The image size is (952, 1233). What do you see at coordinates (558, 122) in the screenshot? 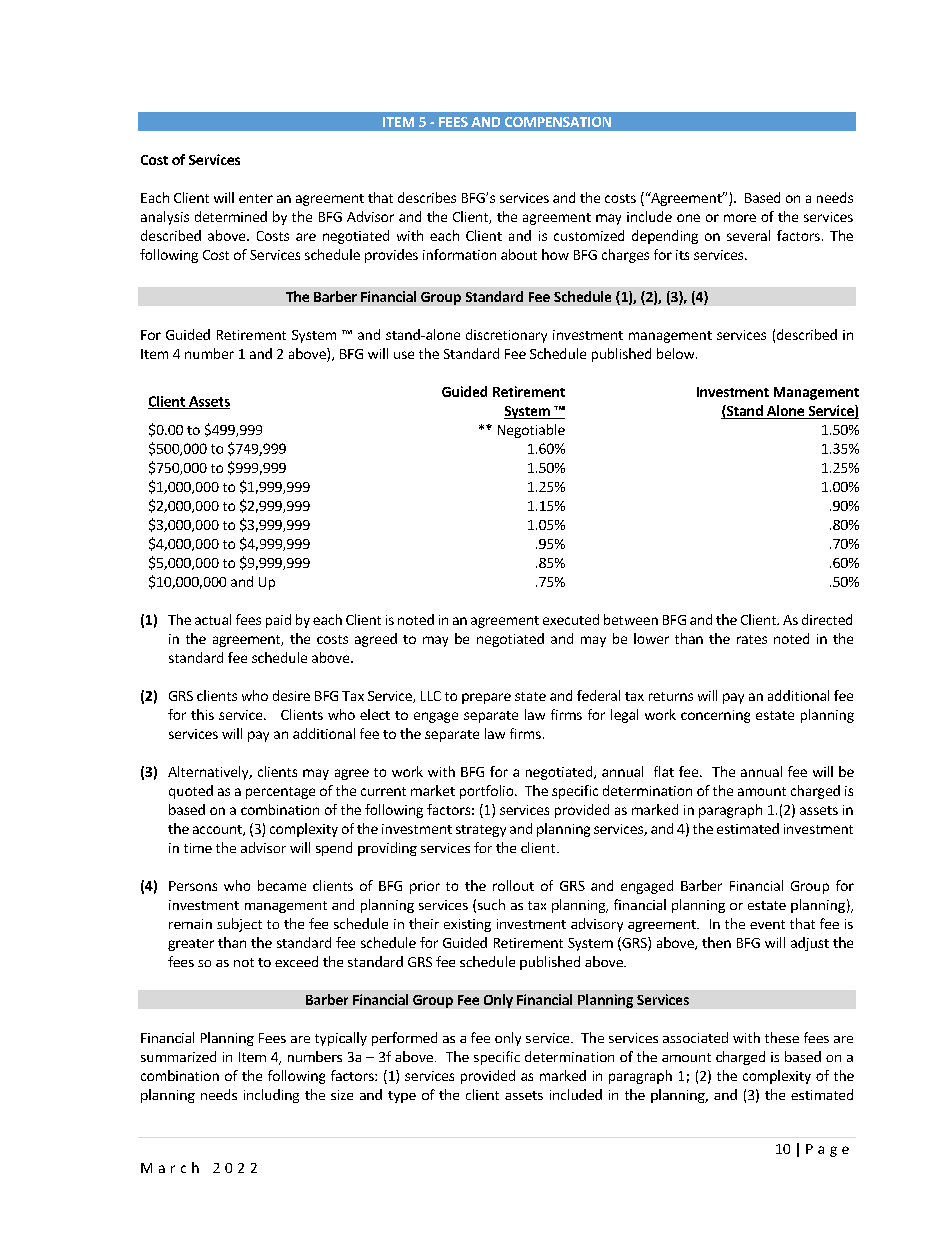
I see `COMPENSATION` at bounding box center [558, 122].
